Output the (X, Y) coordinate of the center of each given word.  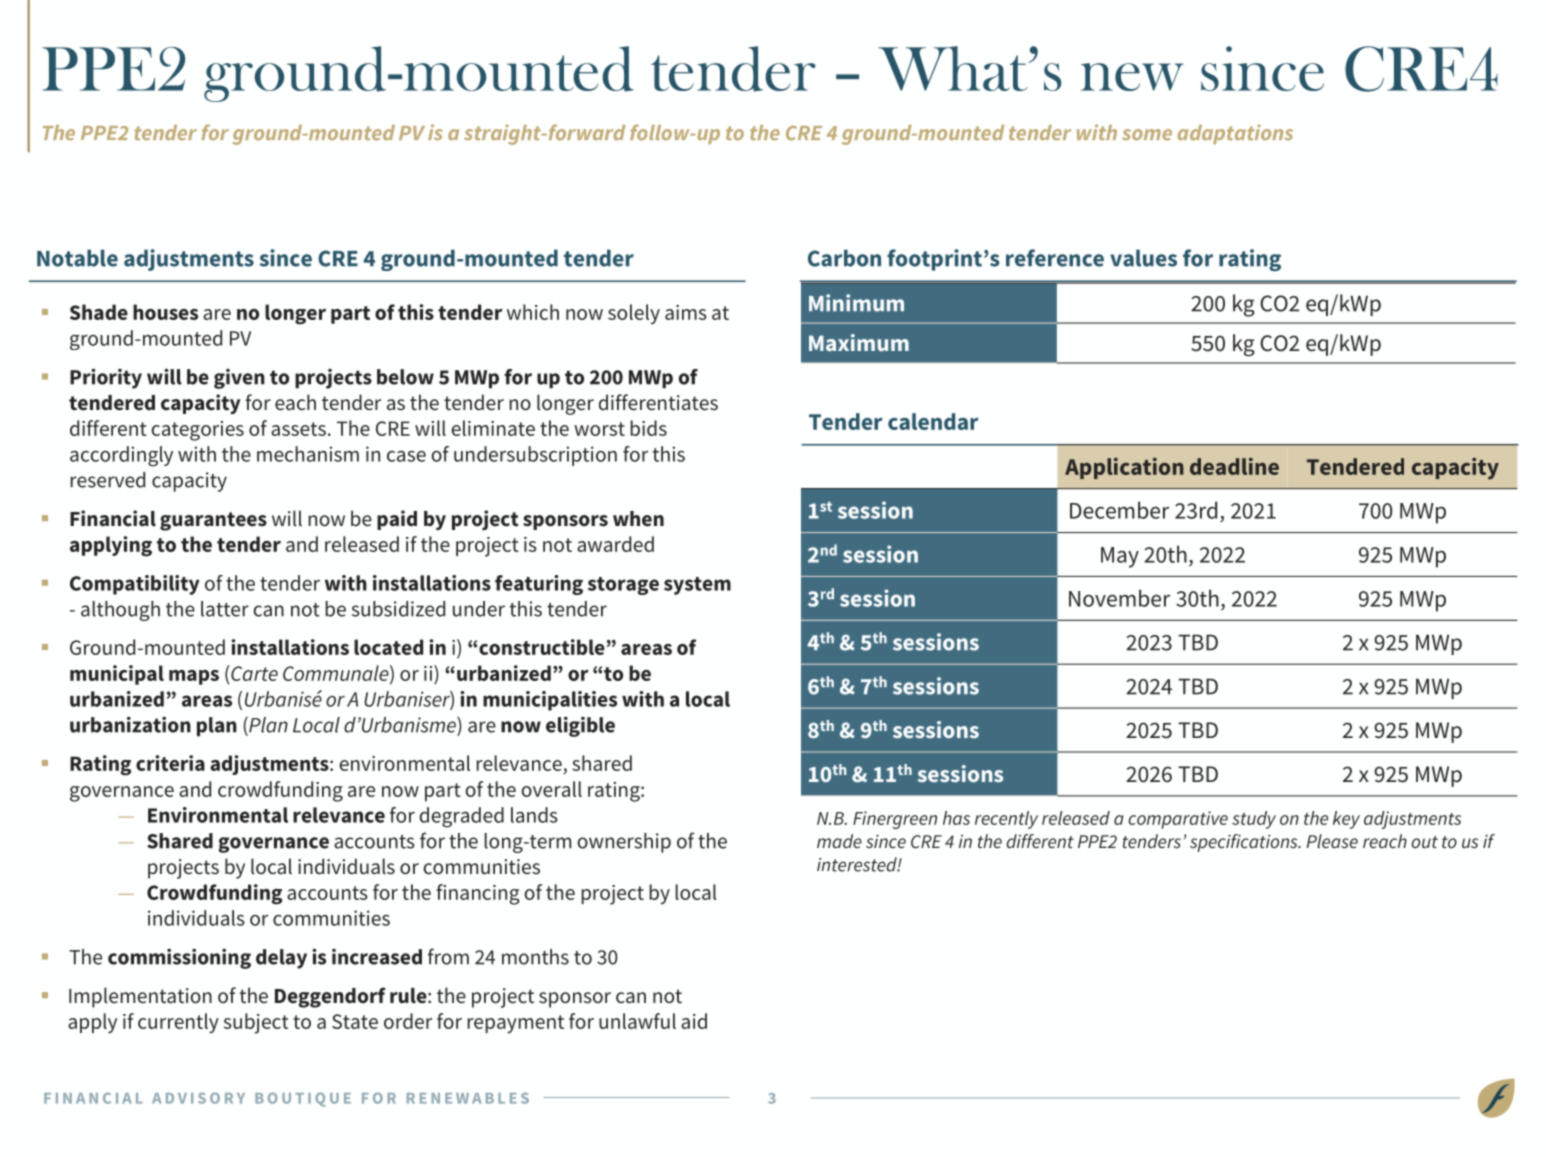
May (1120, 557)
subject (256, 1023)
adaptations (1235, 134)
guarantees (213, 521)
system (697, 586)
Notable (77, 258)
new (1132, 77)
